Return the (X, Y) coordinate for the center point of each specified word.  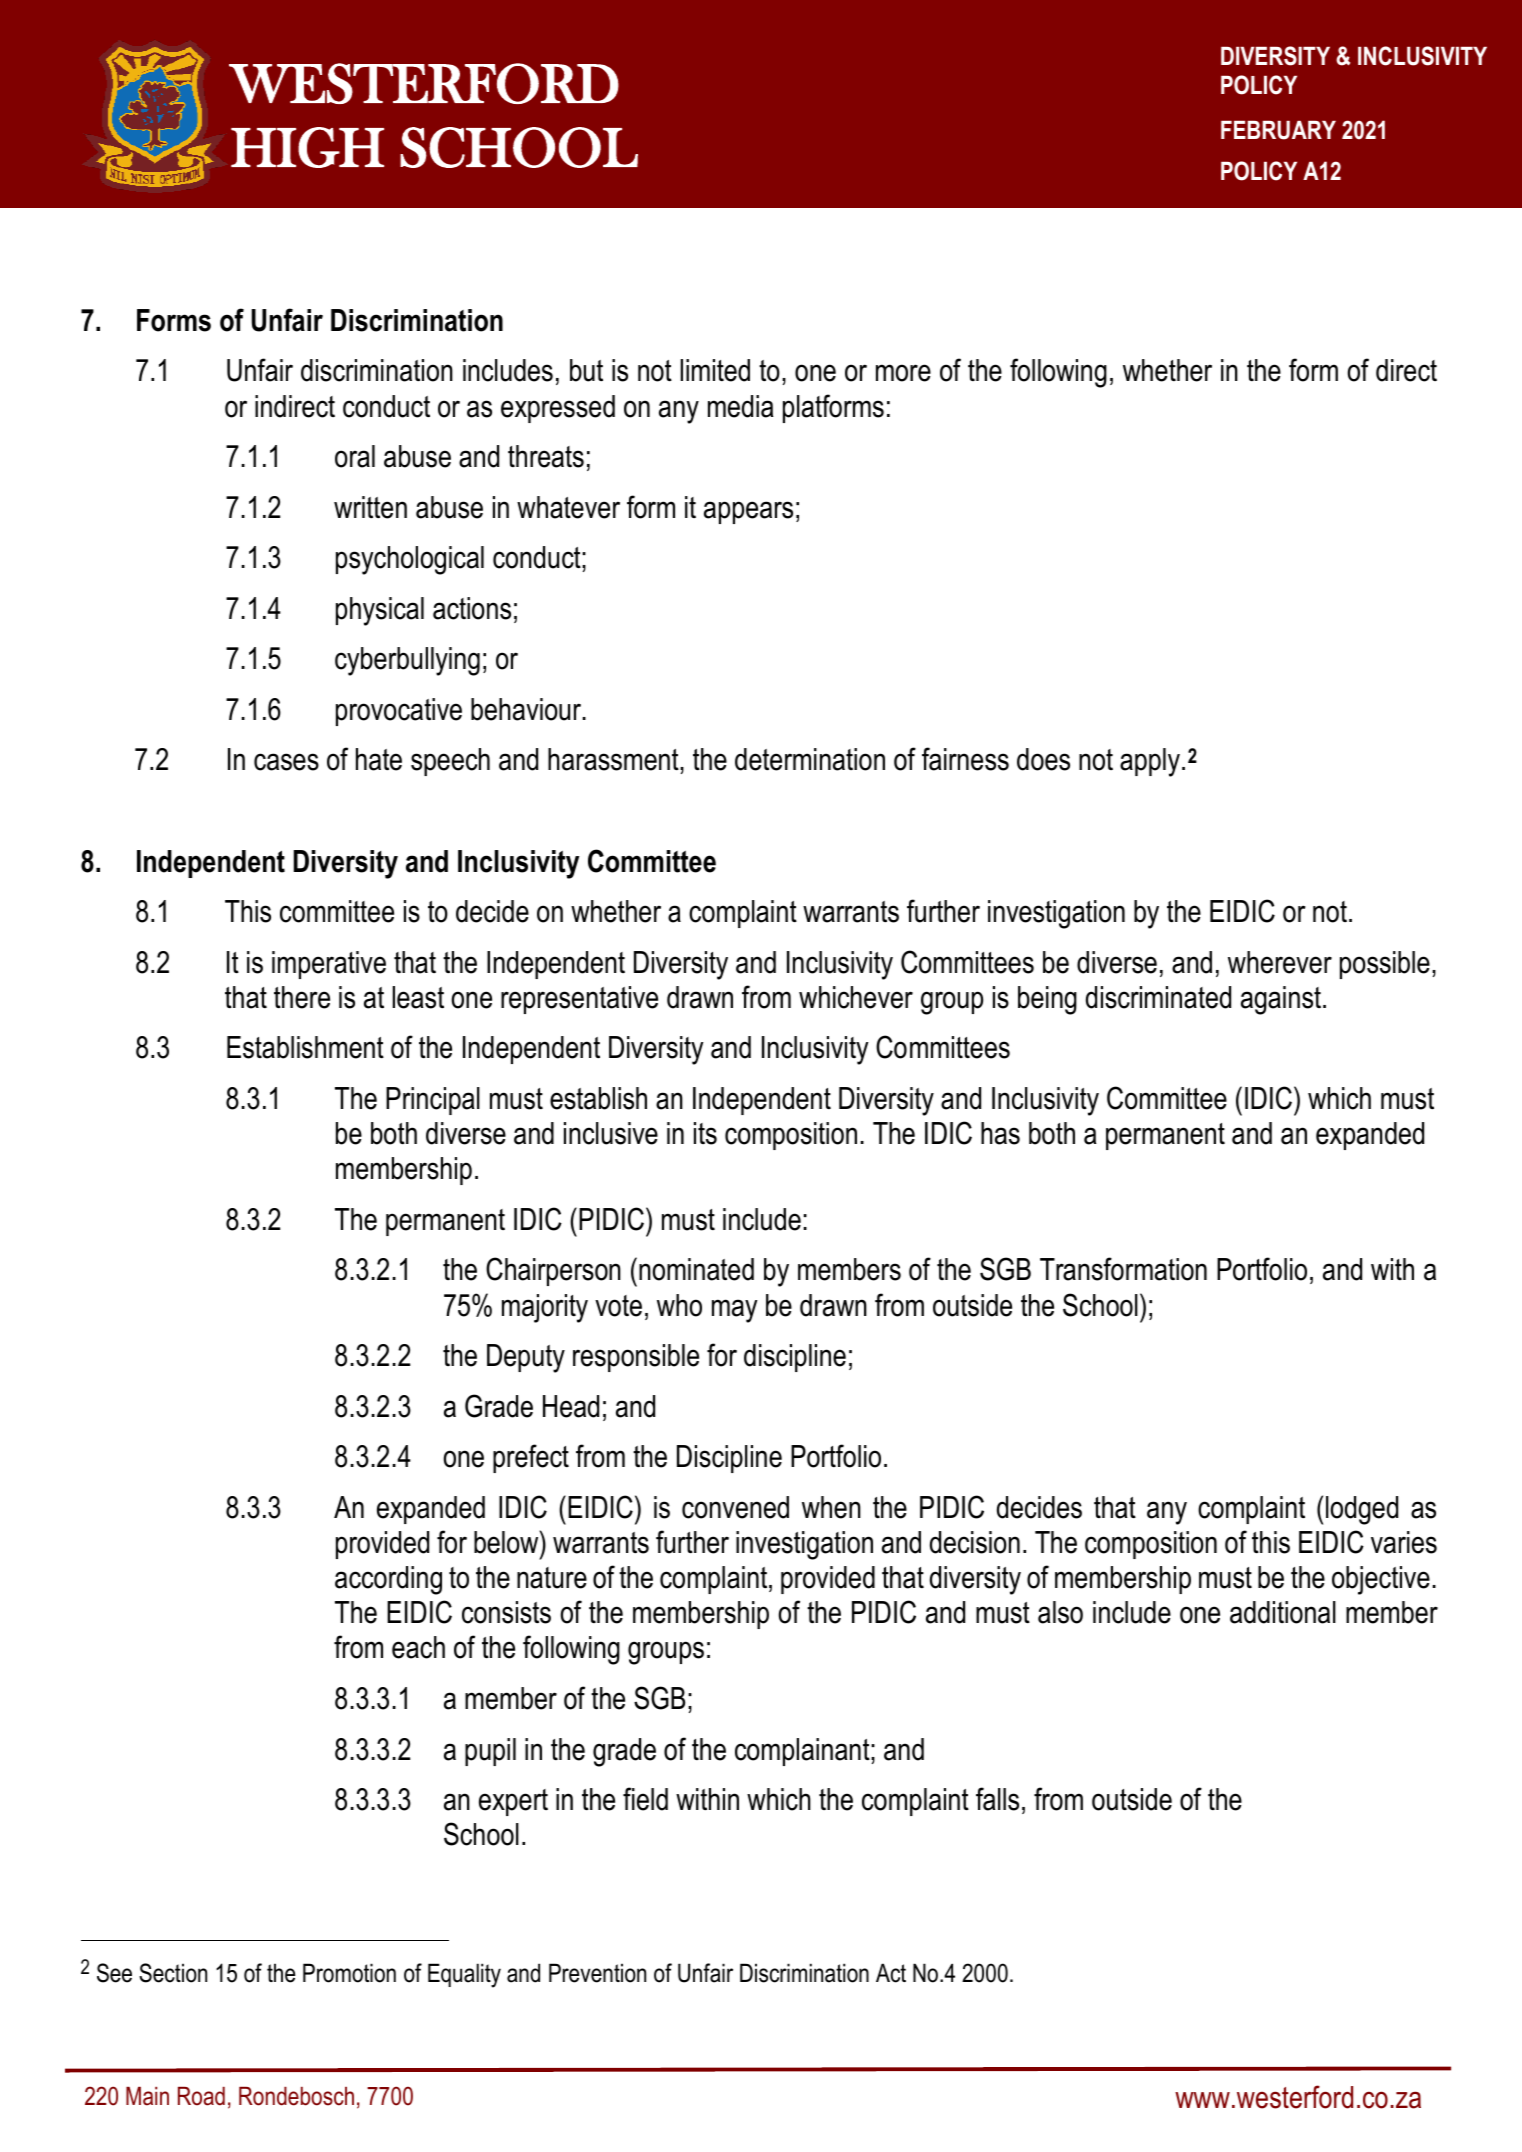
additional (1283, 1612)
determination (810, 759)
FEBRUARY (1278, 130)
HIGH (307, 147)
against (1281, 1000)
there (302, 997)
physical (380, 611)
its (705, 1133)
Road (201, 2096)
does (1043, 759)
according (388, 1580)
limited (715, 370)
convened (735, 1507)
